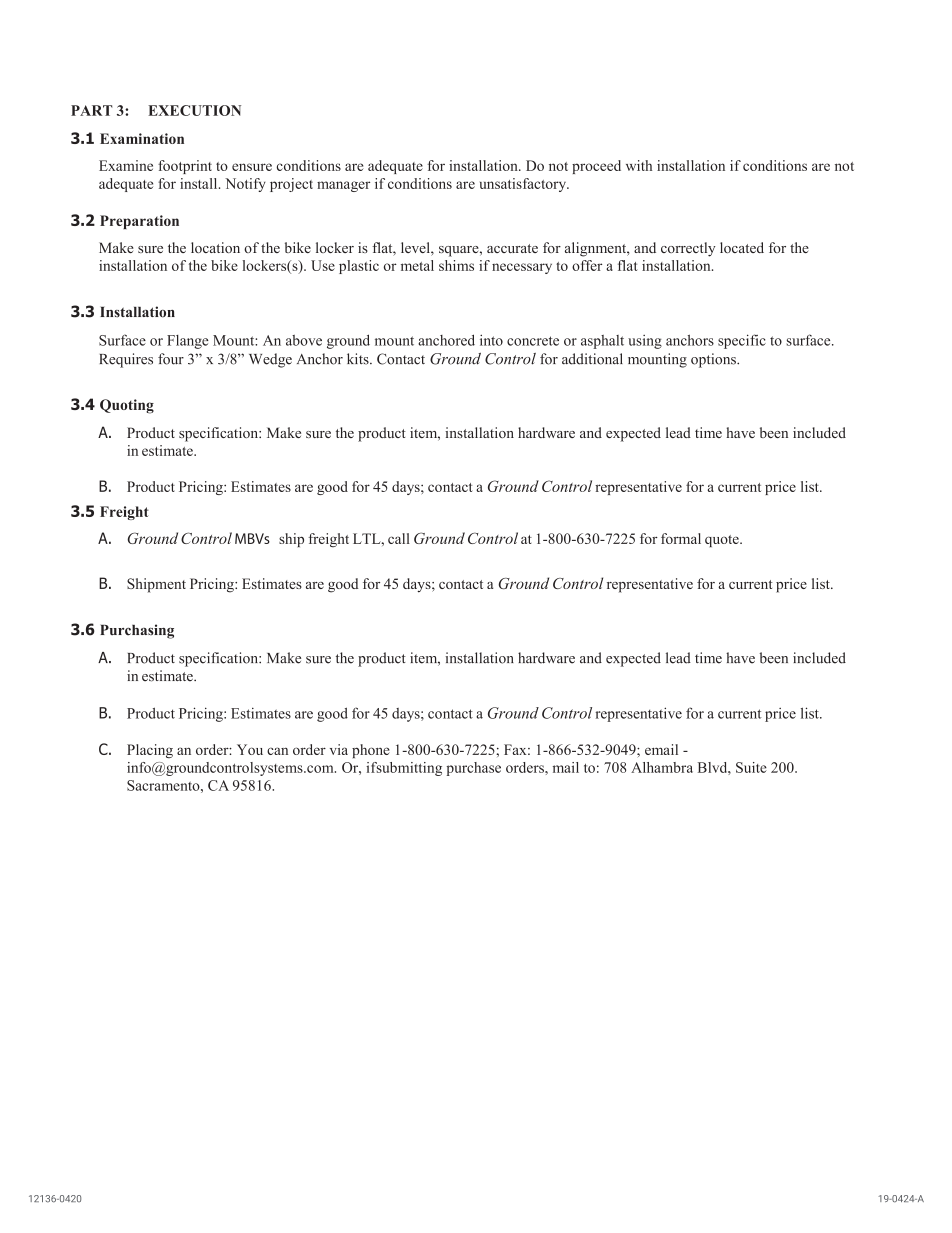 The height and width of the screenshot is (1233, 952). Describe the element at coordinates (343, 186) in the screenshot. I see `manager` at that location.
